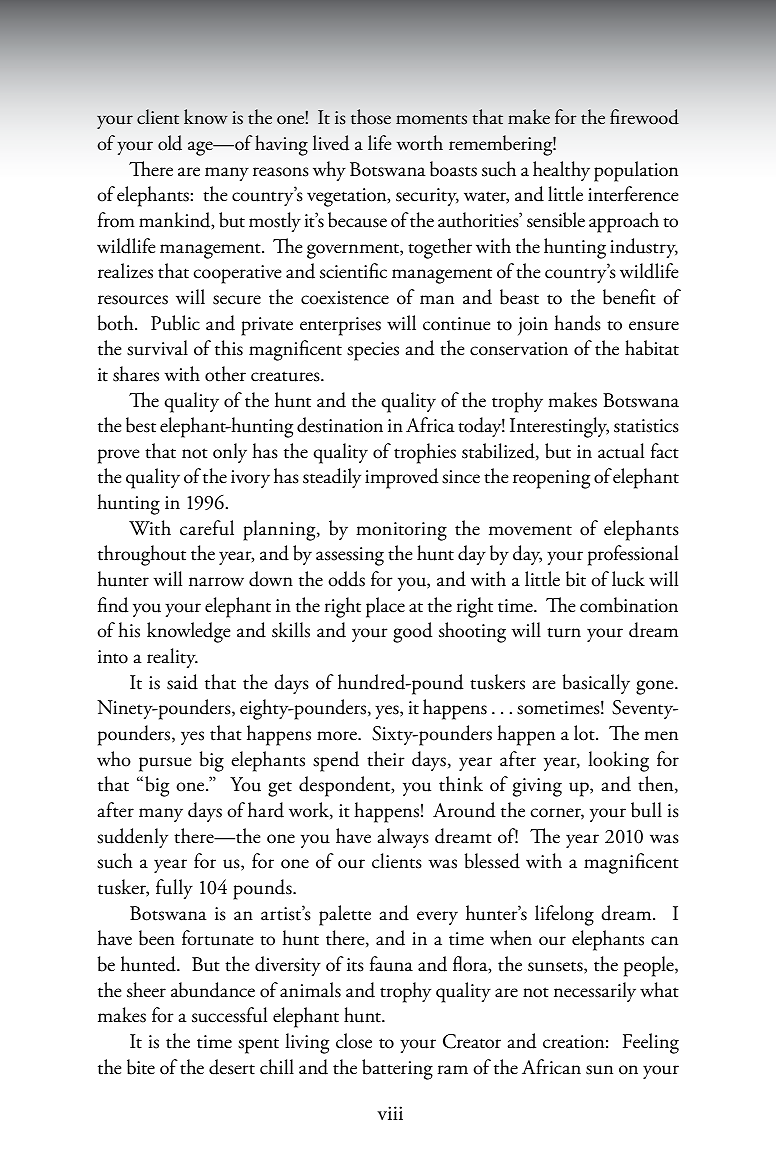 Image resolution: width=776 pixels, height=1163 pixels. I want to click on old, so click(170, 143).
